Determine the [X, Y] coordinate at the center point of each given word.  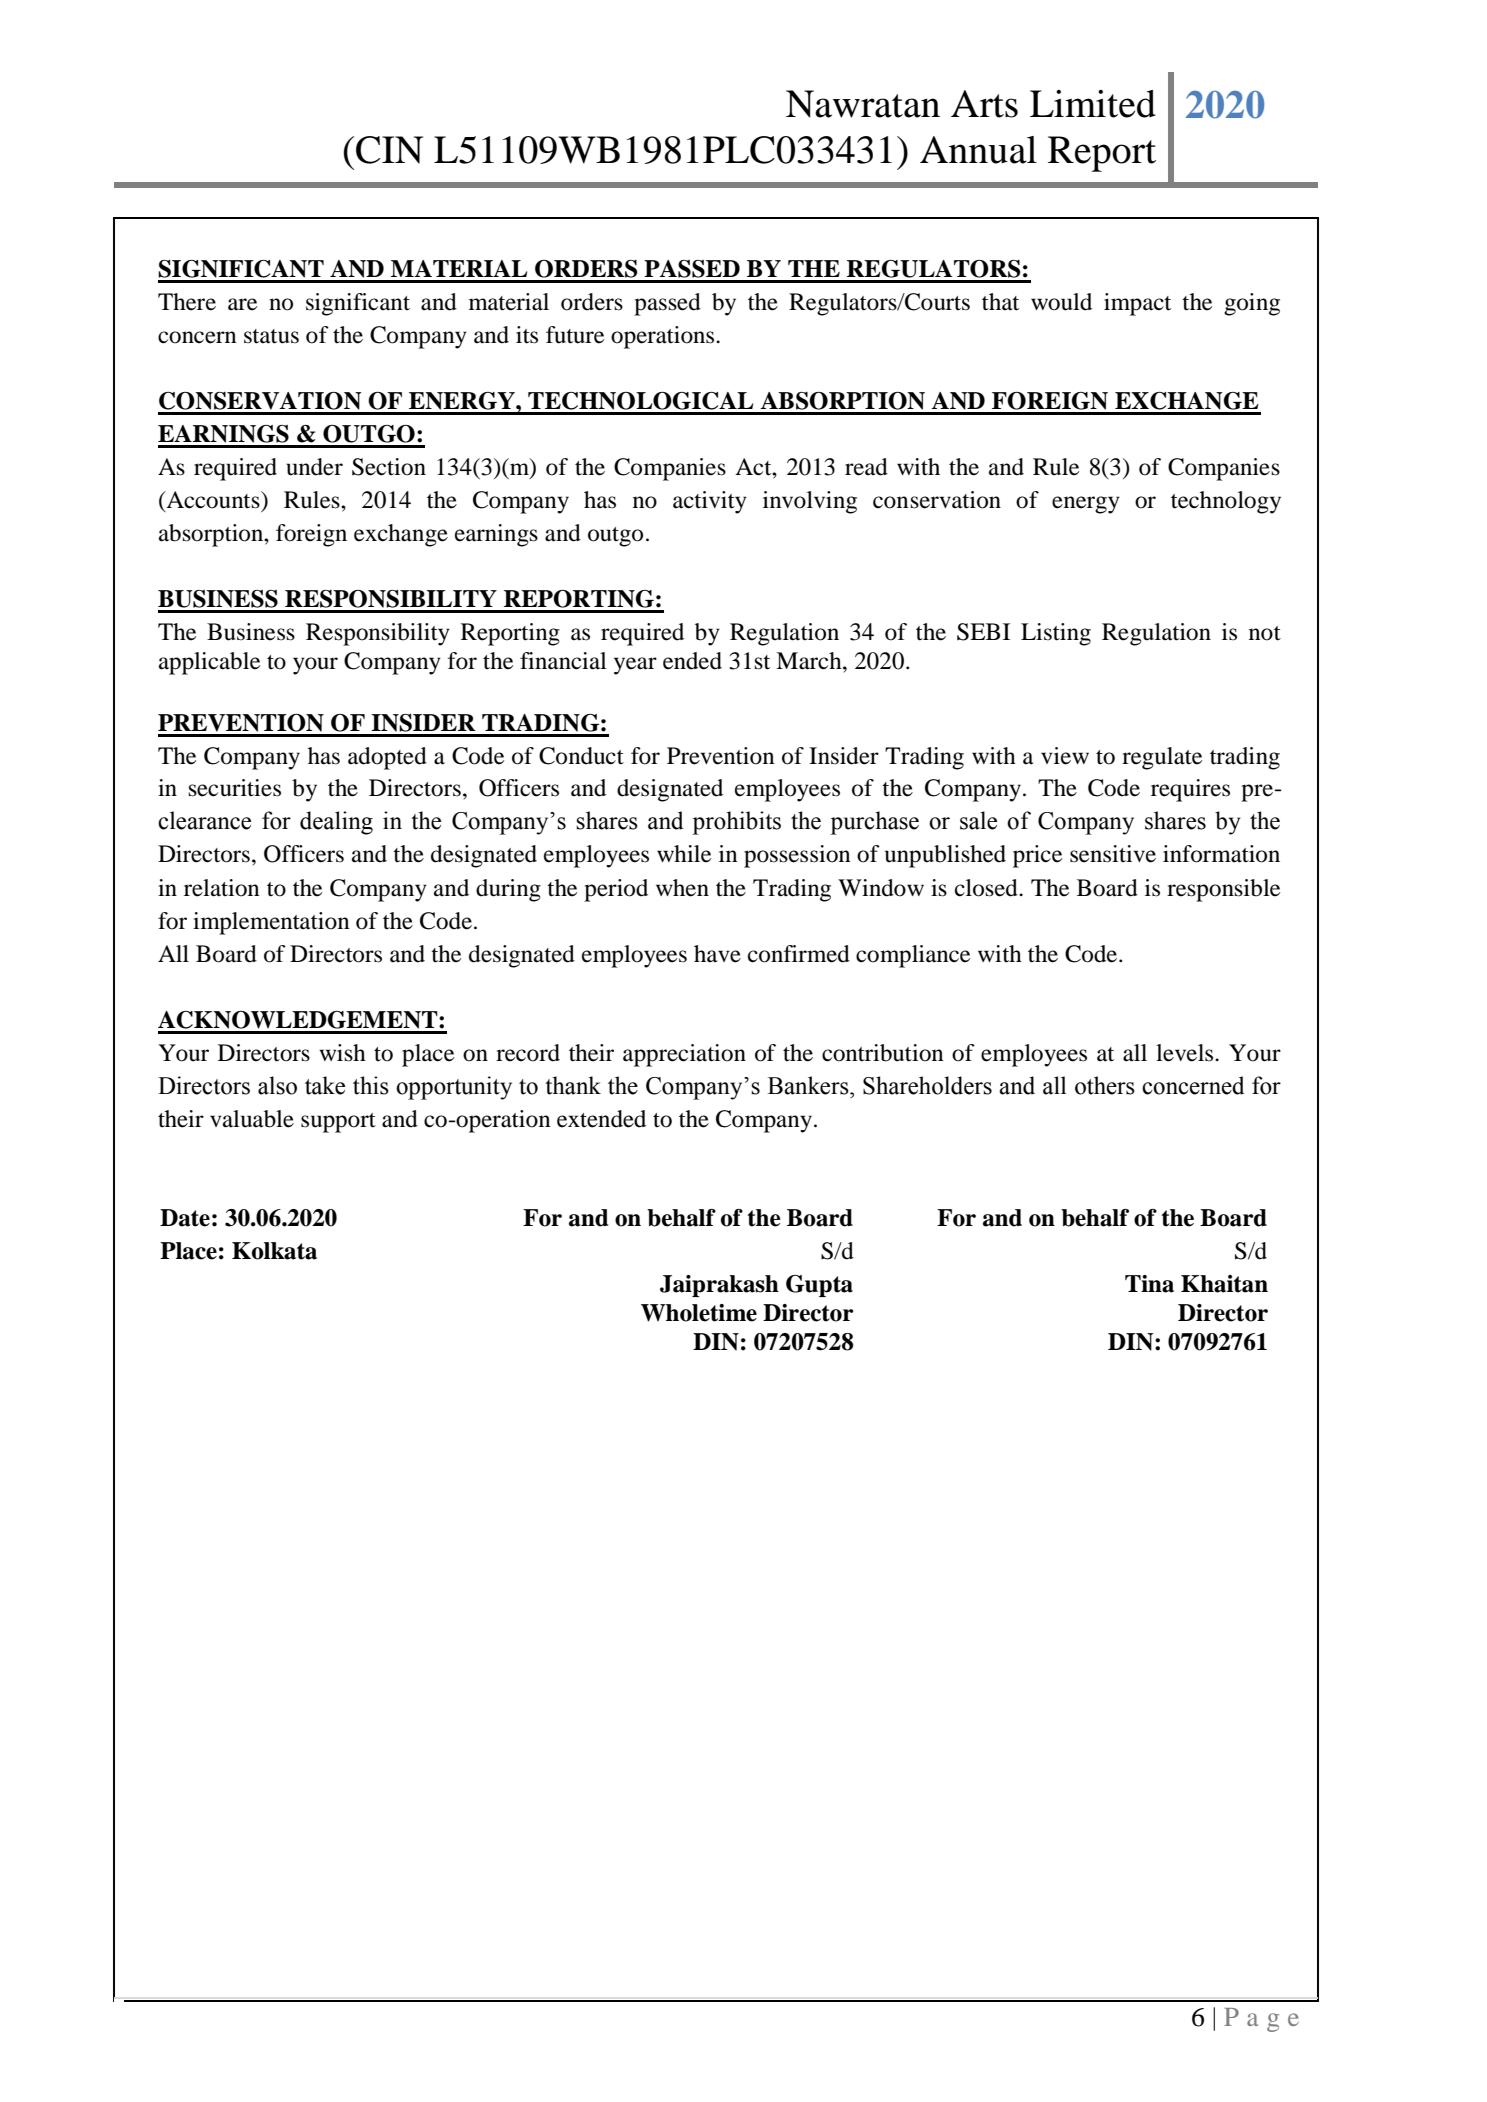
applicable [209, 663]
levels [1186, 1053]
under [314, 467]
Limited [1093, 104]
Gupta [819, 1286]
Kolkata [274, 1251]
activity [710, 502]
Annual [978, 150]
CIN [389, 150]
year [635, 666]
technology [1226, 502]
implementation [271, 923]
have [717, 954]
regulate [1162, 758]
